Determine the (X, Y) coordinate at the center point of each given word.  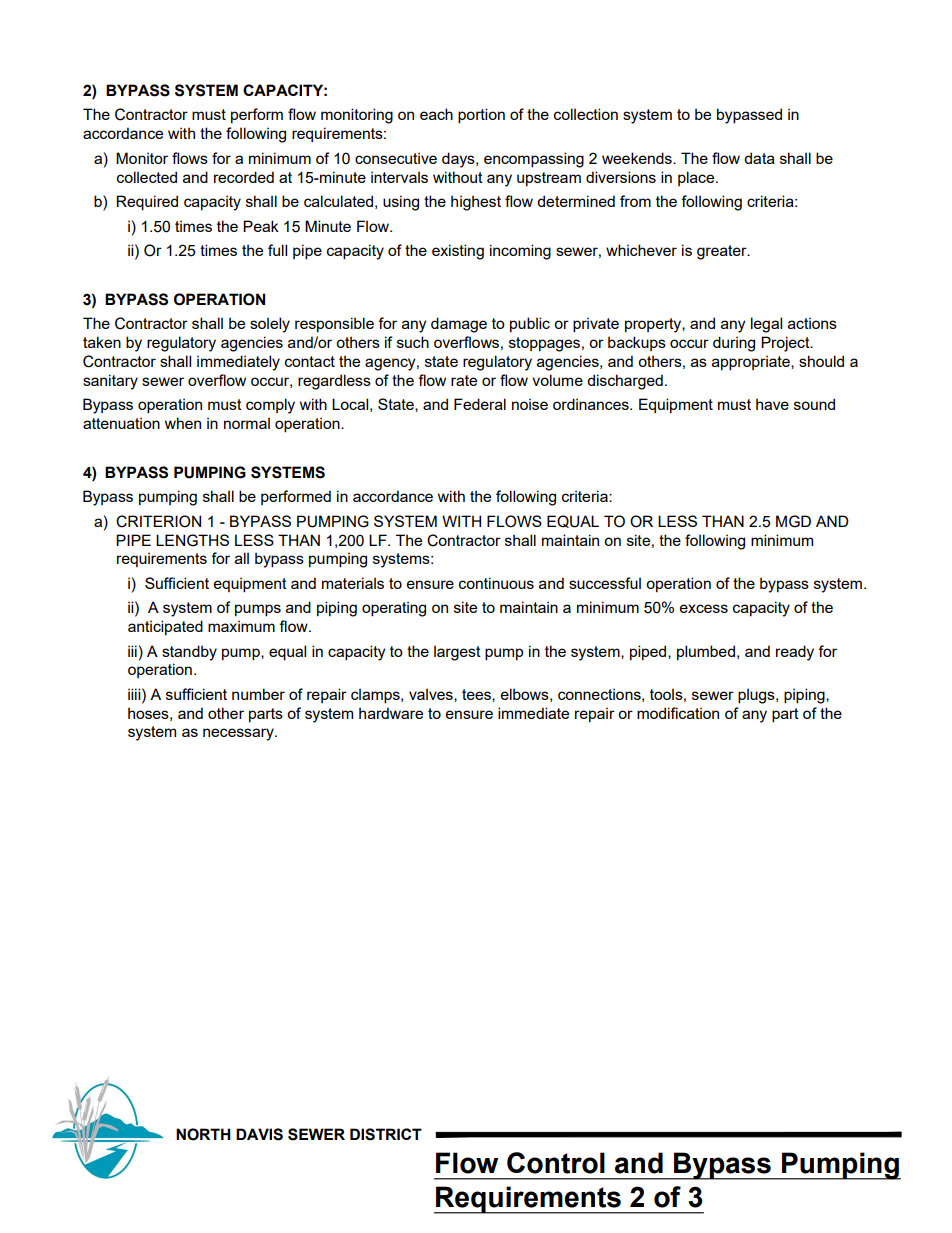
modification (678, 713)
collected (147, 177)
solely (270, 325)
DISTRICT (386, 1134)
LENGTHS (192, 540)
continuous (496, 583)
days (459, 160)
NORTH (203, 1134)
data (759, 158)
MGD (793, 521)
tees (477, 695)
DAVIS (259, 1134)
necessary (239, 734)
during (734, 344)
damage (459, 325)
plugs (757, 696)
